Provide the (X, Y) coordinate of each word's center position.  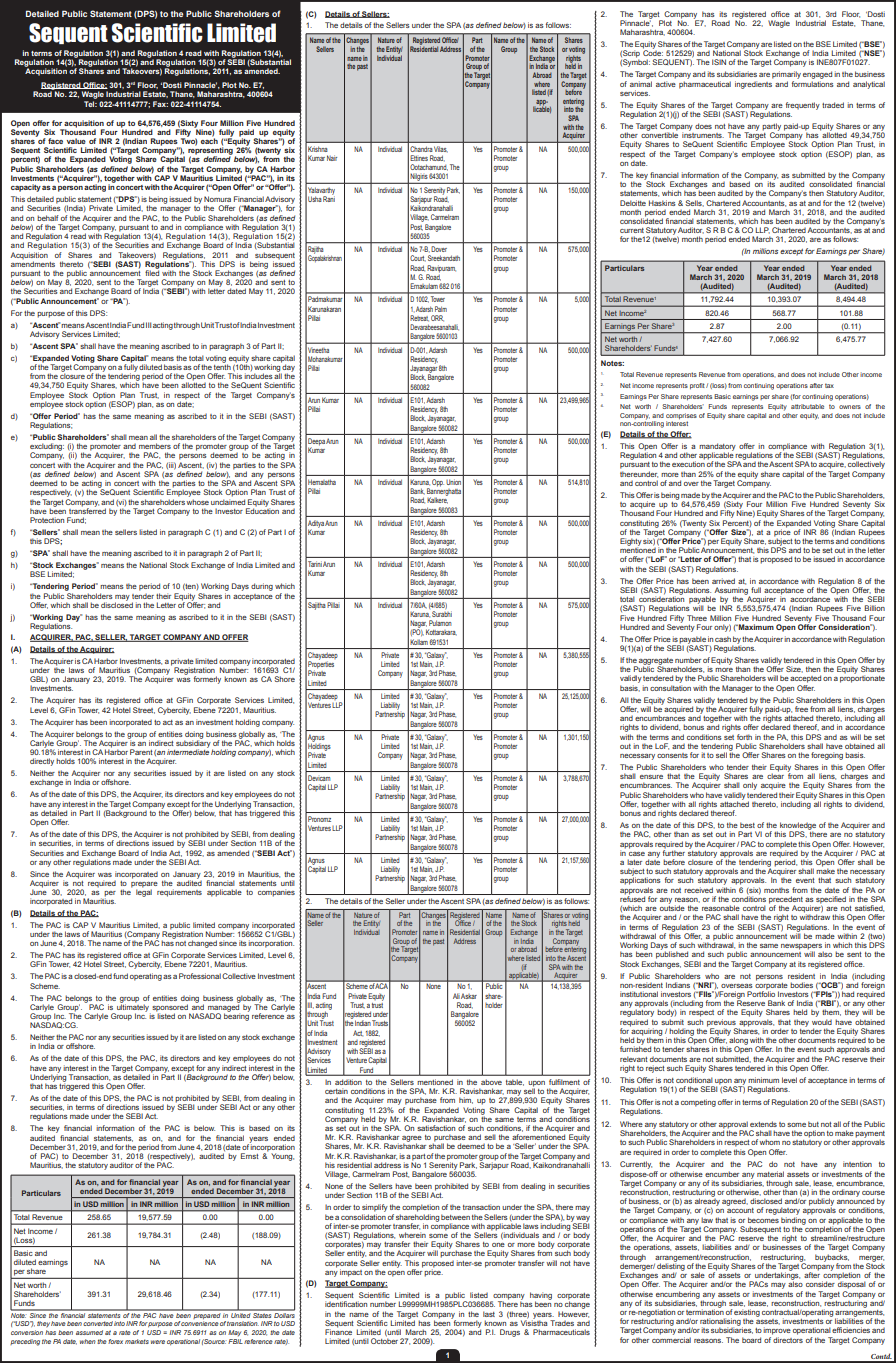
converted (98, 1323)
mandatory (717, 448)
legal (144, 892)
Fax (160, 104)
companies (276, 893)
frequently (803, 106)
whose (197, 502)
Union (453, 482)
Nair (332, 158)
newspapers (802, 948)
